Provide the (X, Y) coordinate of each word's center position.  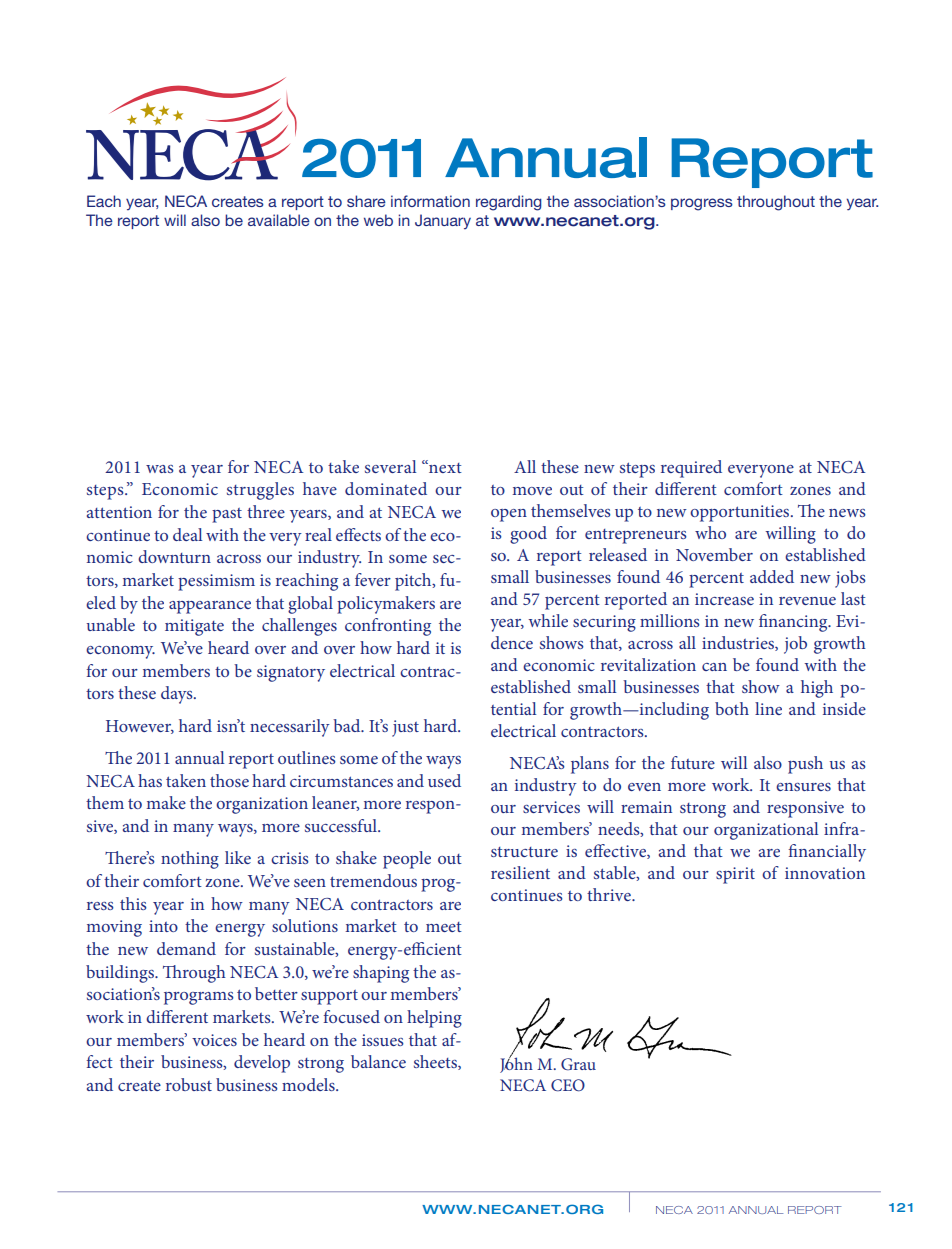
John (516, 1064)
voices (214, 1040)
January (443, 221)
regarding (509, 203)
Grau (578, 1064)
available (279, 220)
